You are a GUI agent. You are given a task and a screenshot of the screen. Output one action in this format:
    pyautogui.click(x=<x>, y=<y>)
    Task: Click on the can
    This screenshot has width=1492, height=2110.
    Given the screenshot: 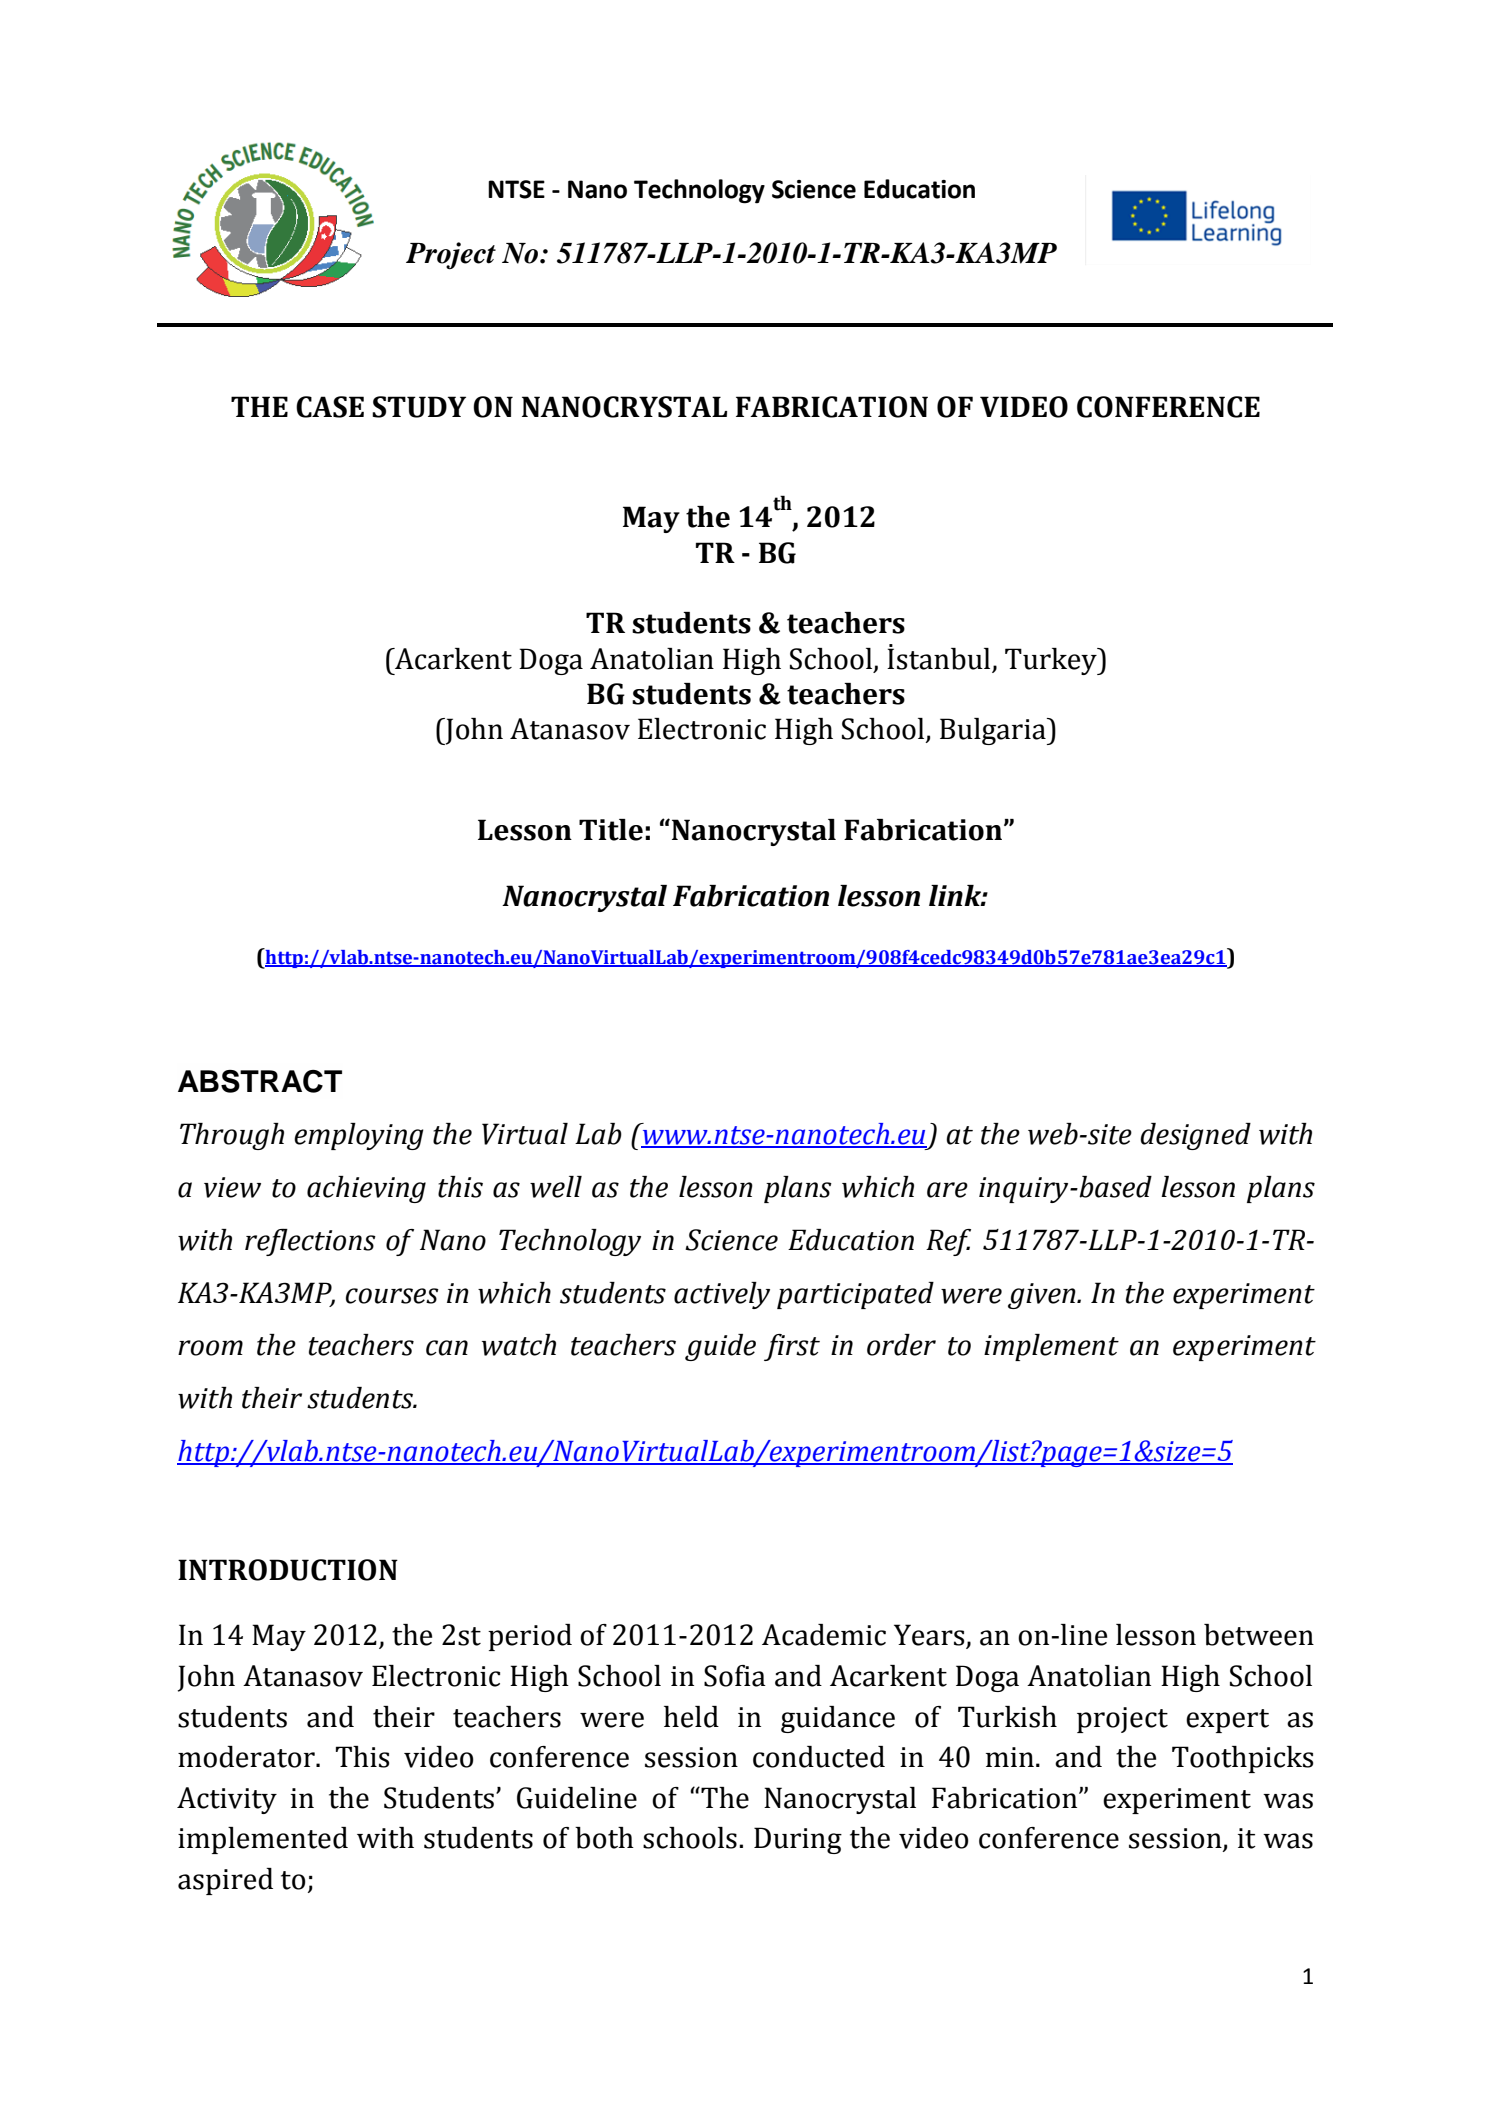 What is the action you would take?
    pyautogui.click(x=447, y=1348)
